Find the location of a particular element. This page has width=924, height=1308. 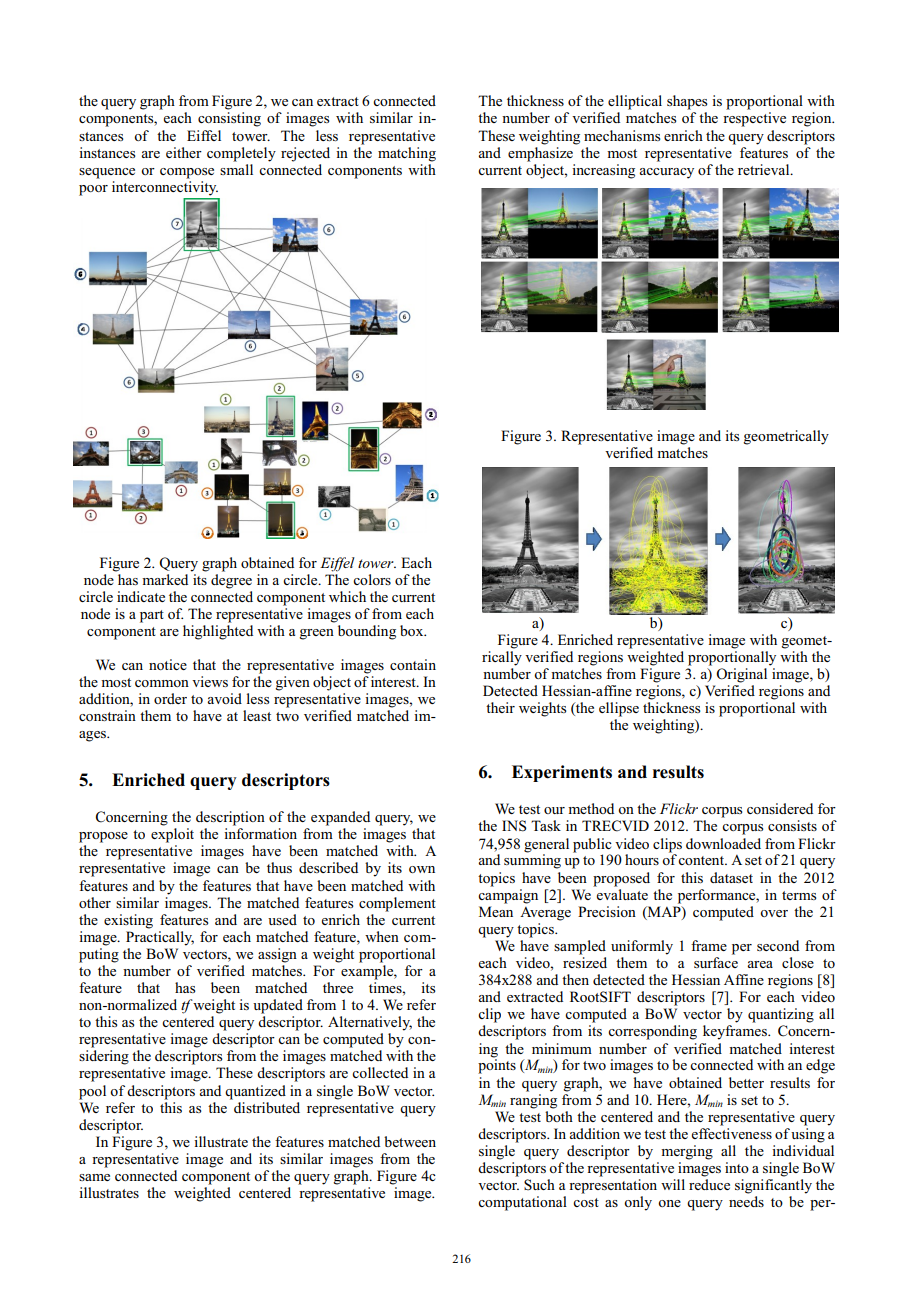

same is located at coordinates (94, 1177).
